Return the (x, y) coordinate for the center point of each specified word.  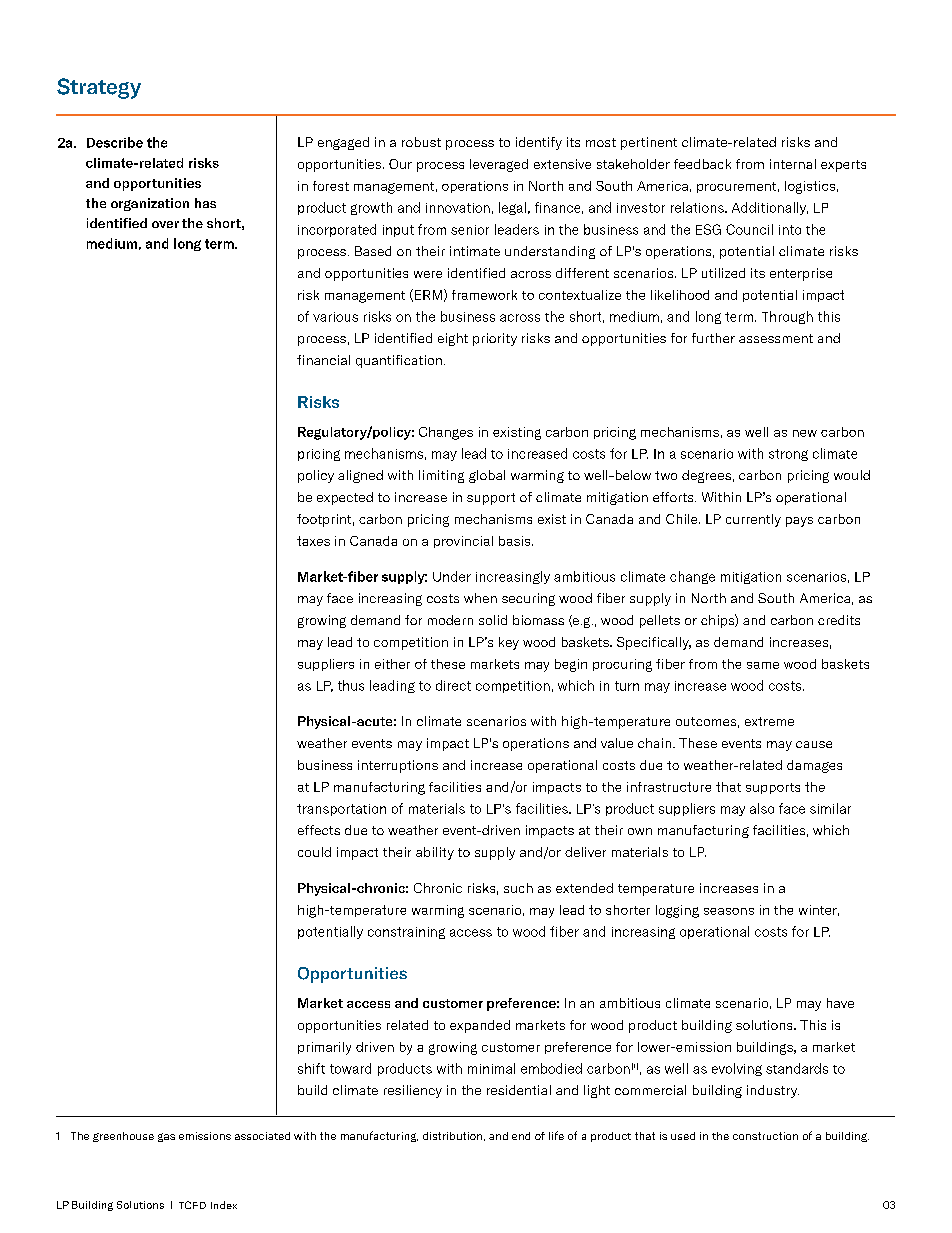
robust (421, 142)
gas (166, 1137)
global (487, 476)
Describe (115, 142)
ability (435, 853)
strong (788, 455)
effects (319, 830)
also (762, 808)
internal (793, 164)
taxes (313, 541)
